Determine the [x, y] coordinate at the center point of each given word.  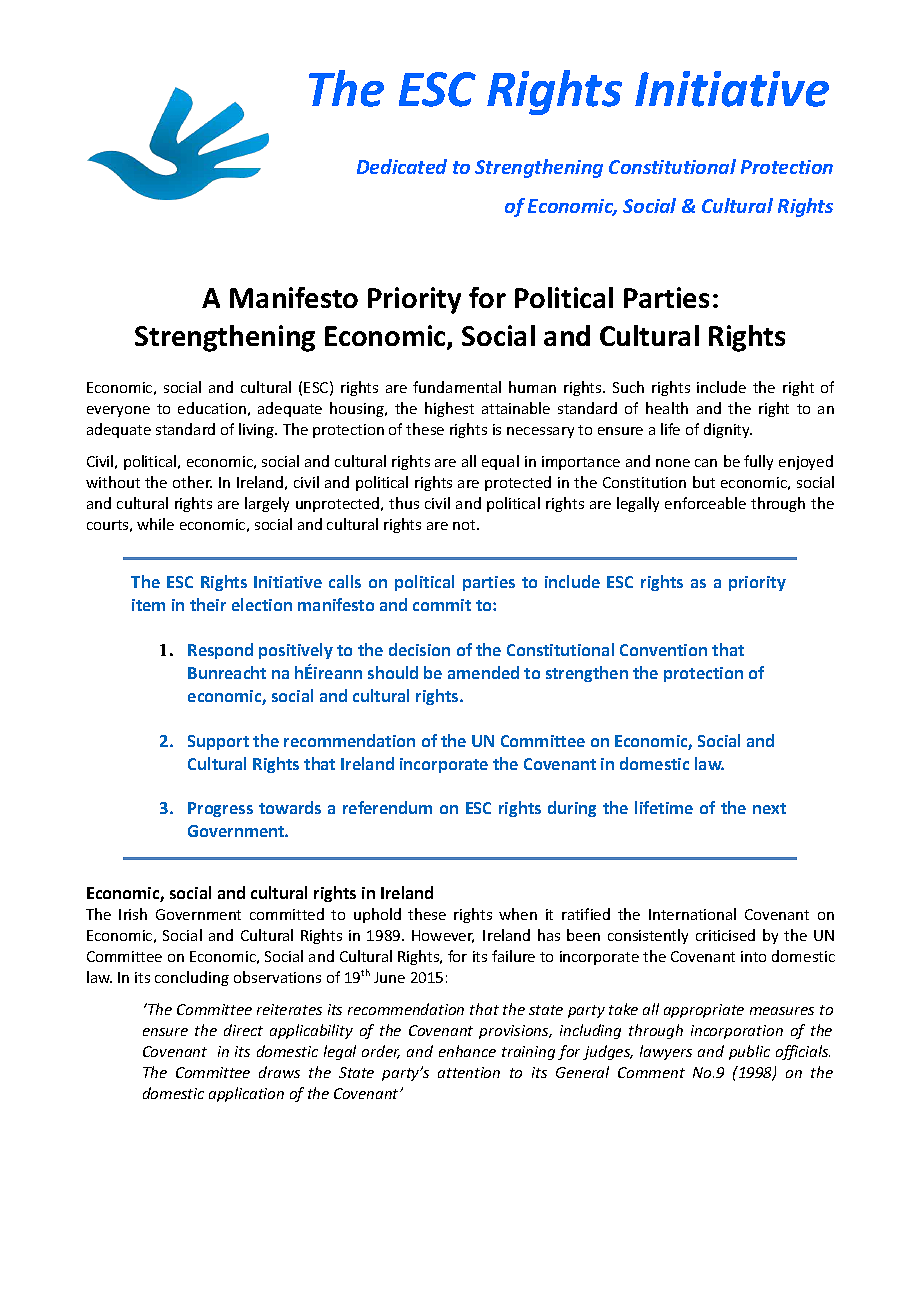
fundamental [457, 387]
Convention [663, 650]
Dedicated [402, 166]
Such [628, 387]
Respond [220, 651]
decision [419, 649]
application [246, 1094]
